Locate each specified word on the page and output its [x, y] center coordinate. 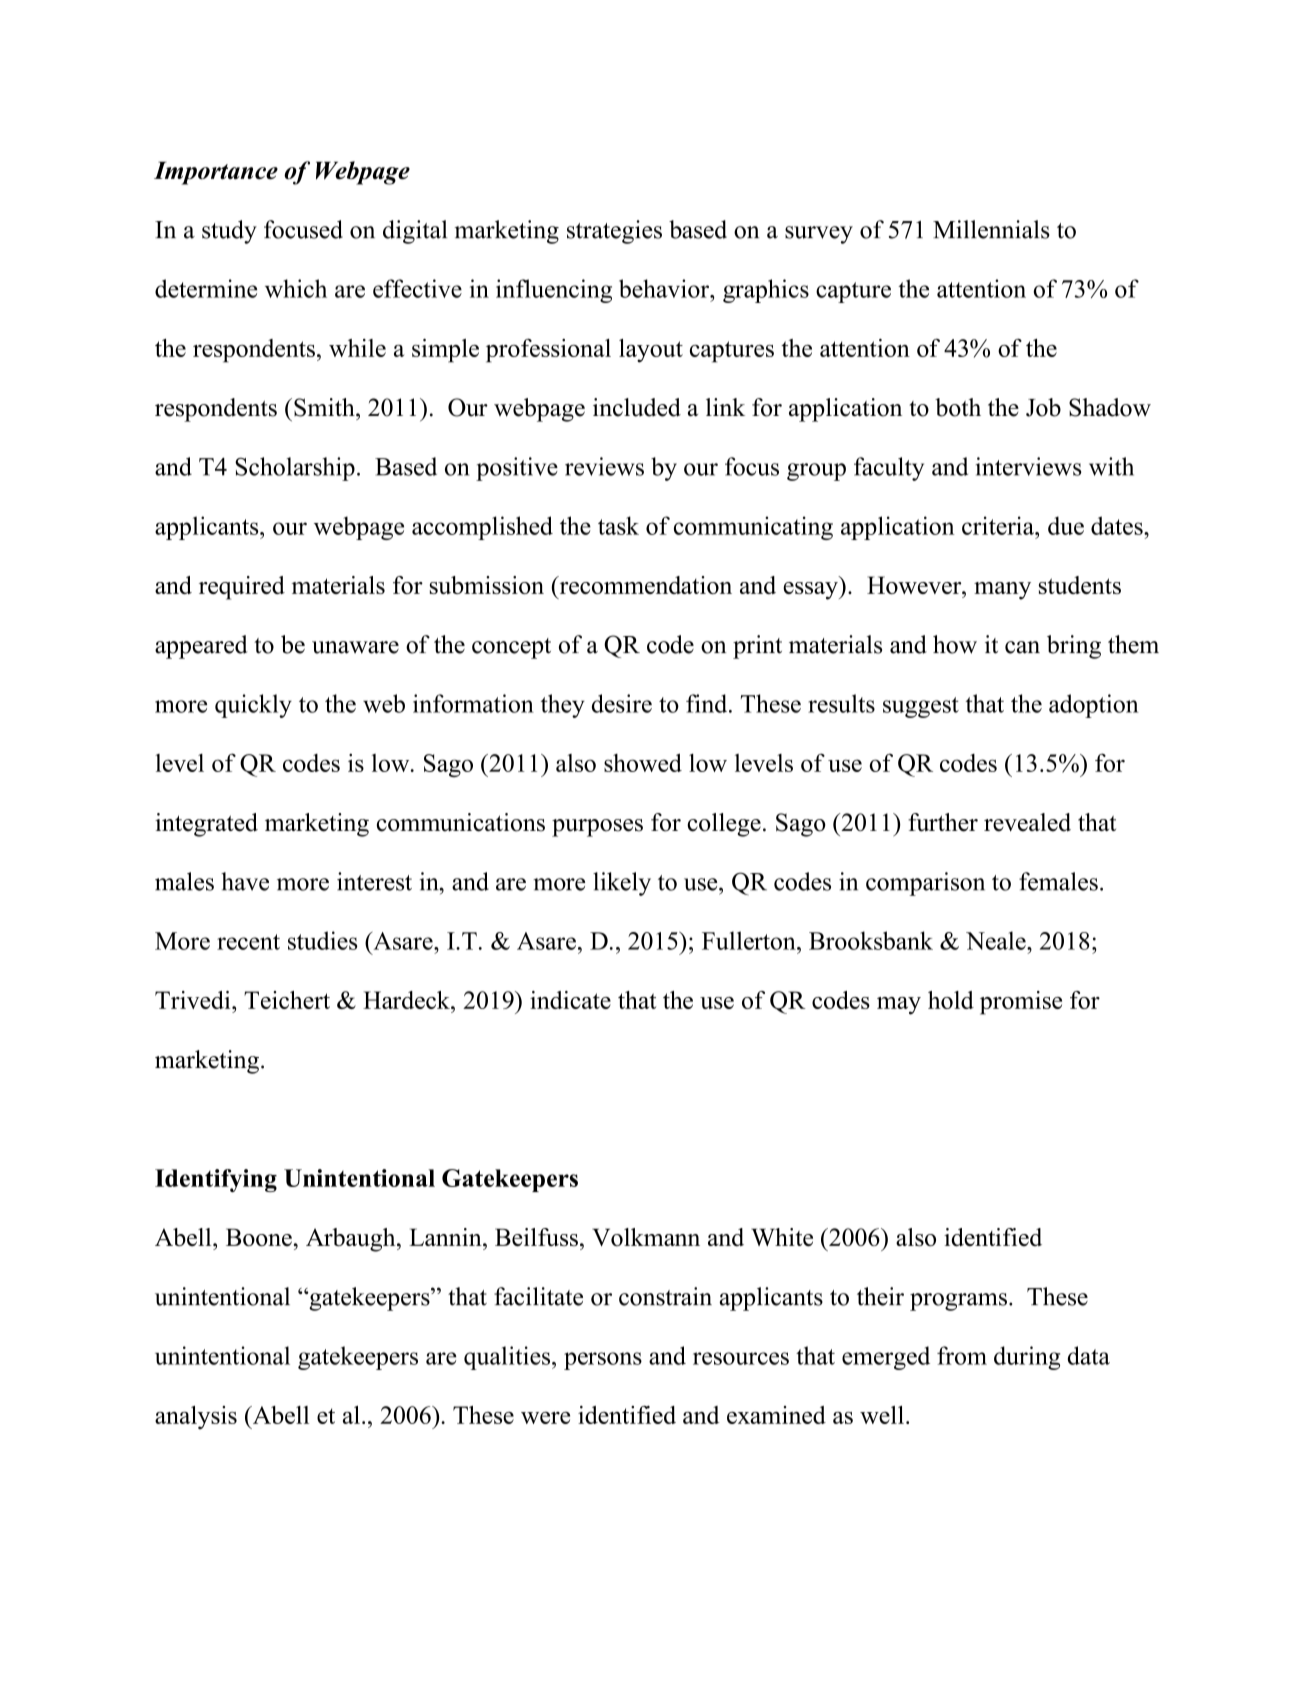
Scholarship [295, 469]
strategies [614, 232]
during [1027, 1358]
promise [1021, 1003]
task [618, 525]
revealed [1027, 822]
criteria [999, 525]
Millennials [991, 229]
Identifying [216, 1180]
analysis [196, 1417]
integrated [206, 825]
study [229, 232]
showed [643, 762]
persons [603, 1361]
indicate [570, 1000]
